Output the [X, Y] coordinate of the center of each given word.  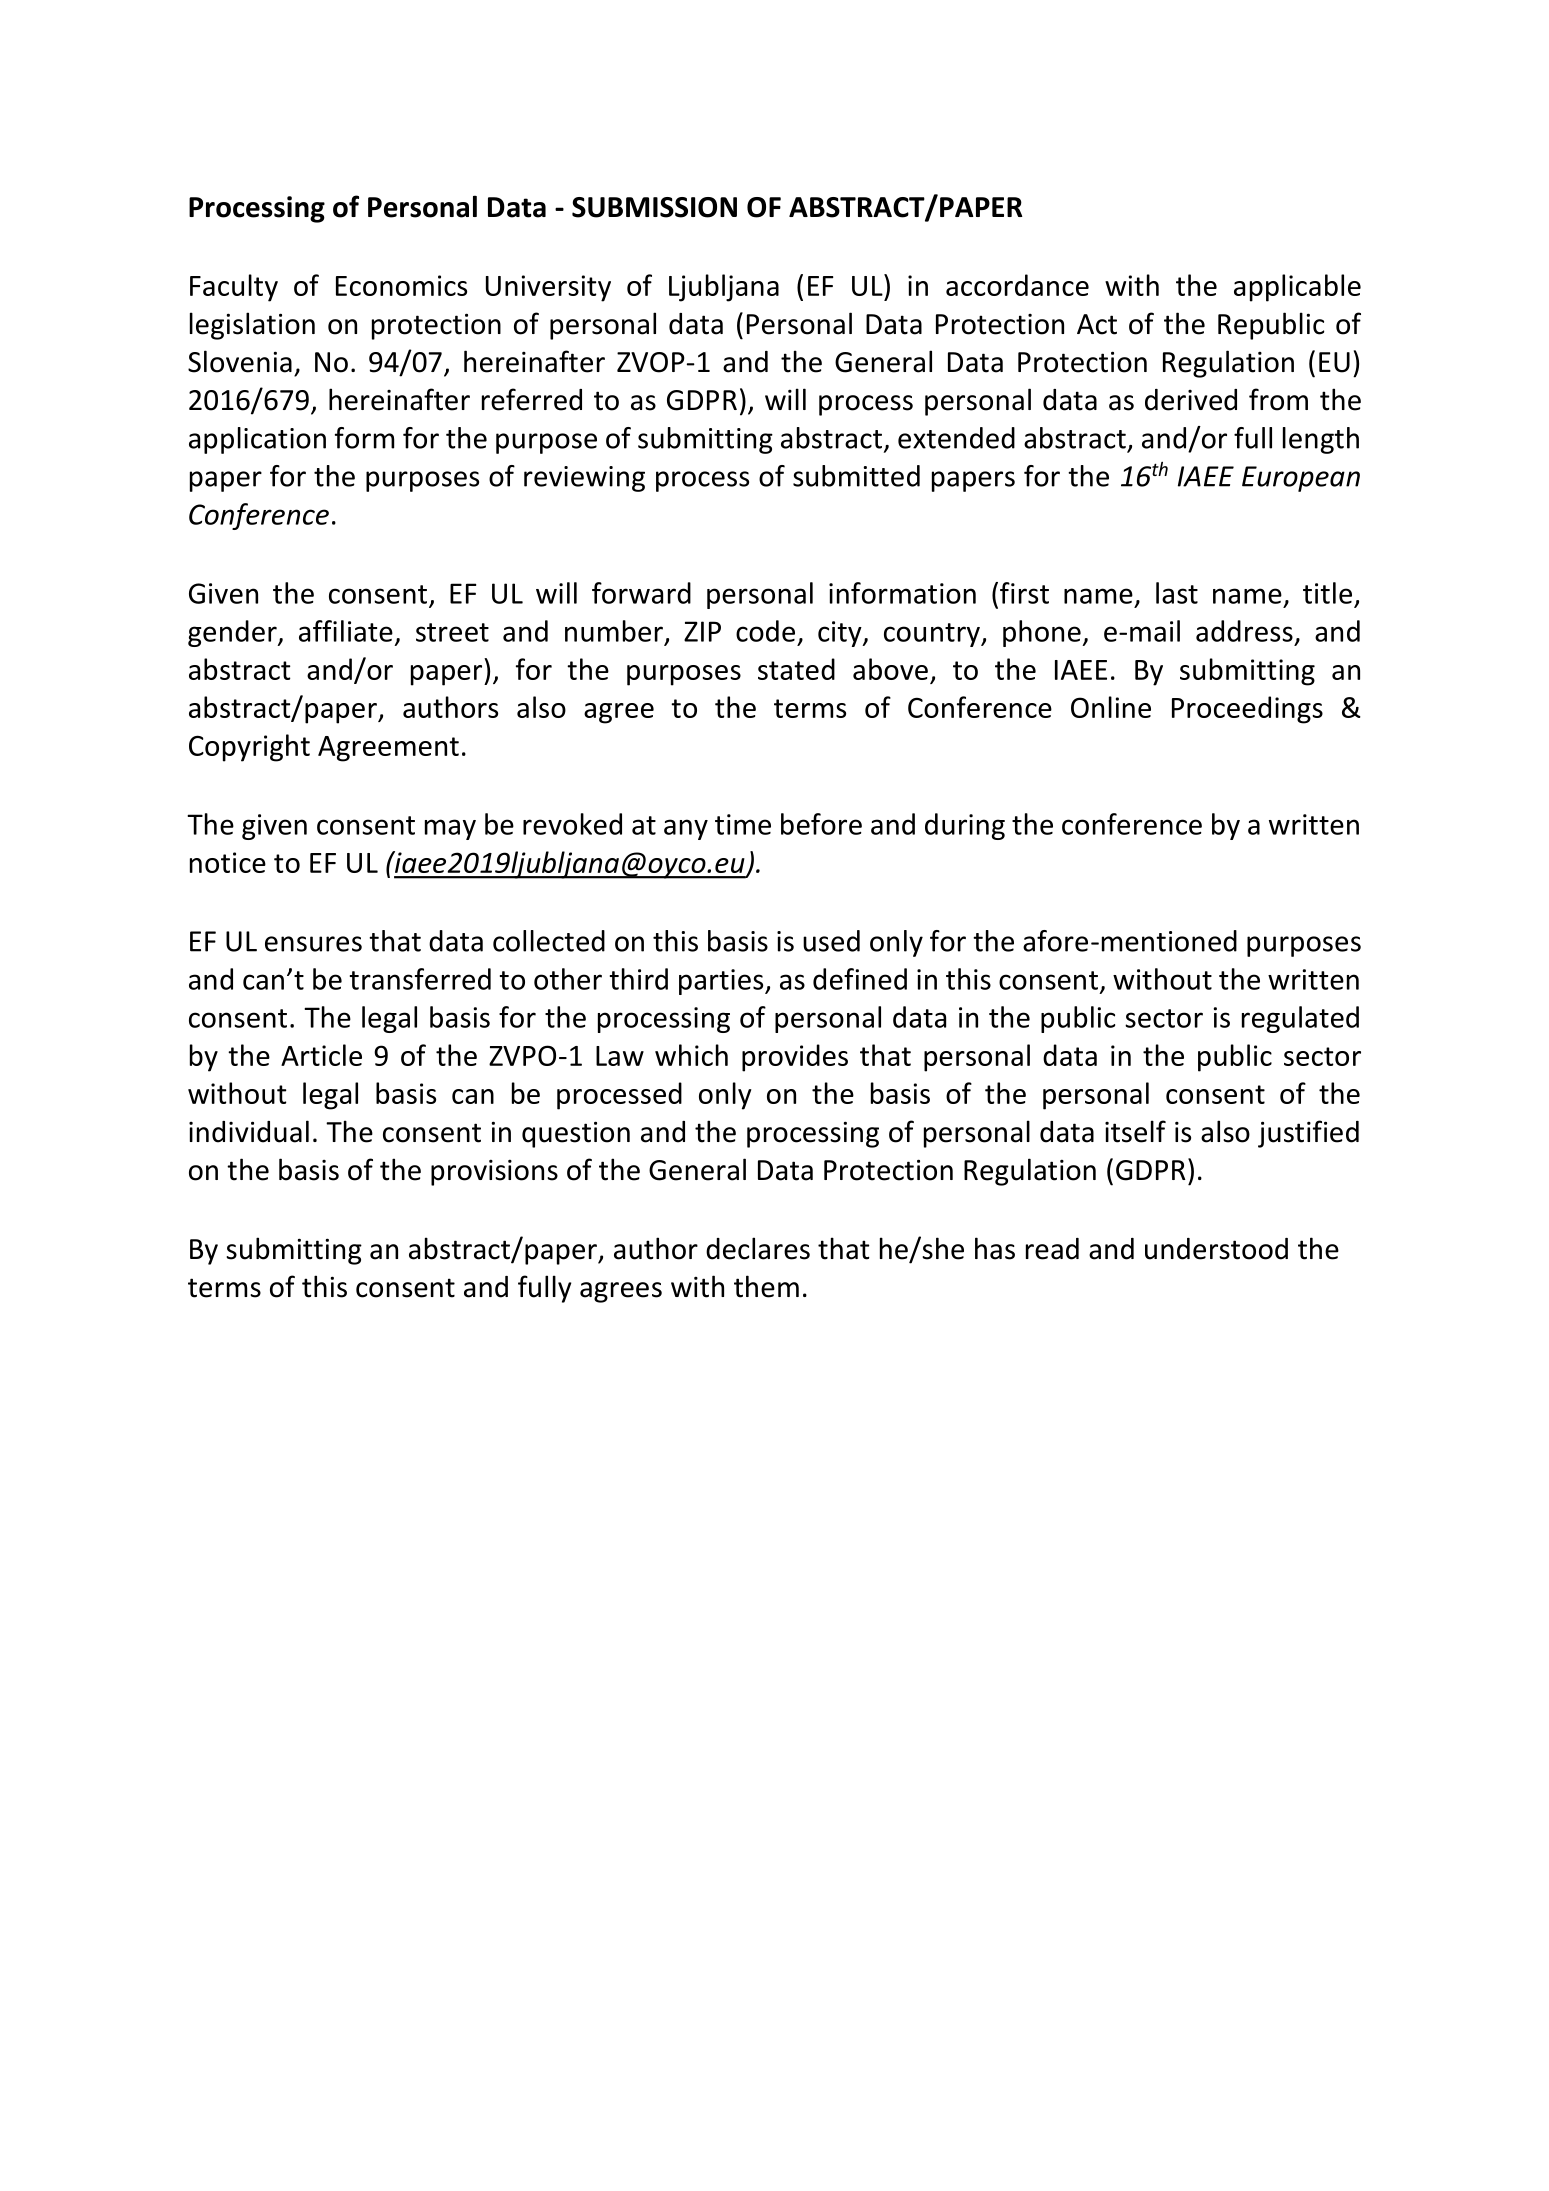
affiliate [346, 631]
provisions [494, 1172]
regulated [1300, 1019]
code [765, 631]
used [831, 941]
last [1177, 593]
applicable [1297, 288]
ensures [313, 944]
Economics [401, 285]
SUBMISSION [654, 207]
